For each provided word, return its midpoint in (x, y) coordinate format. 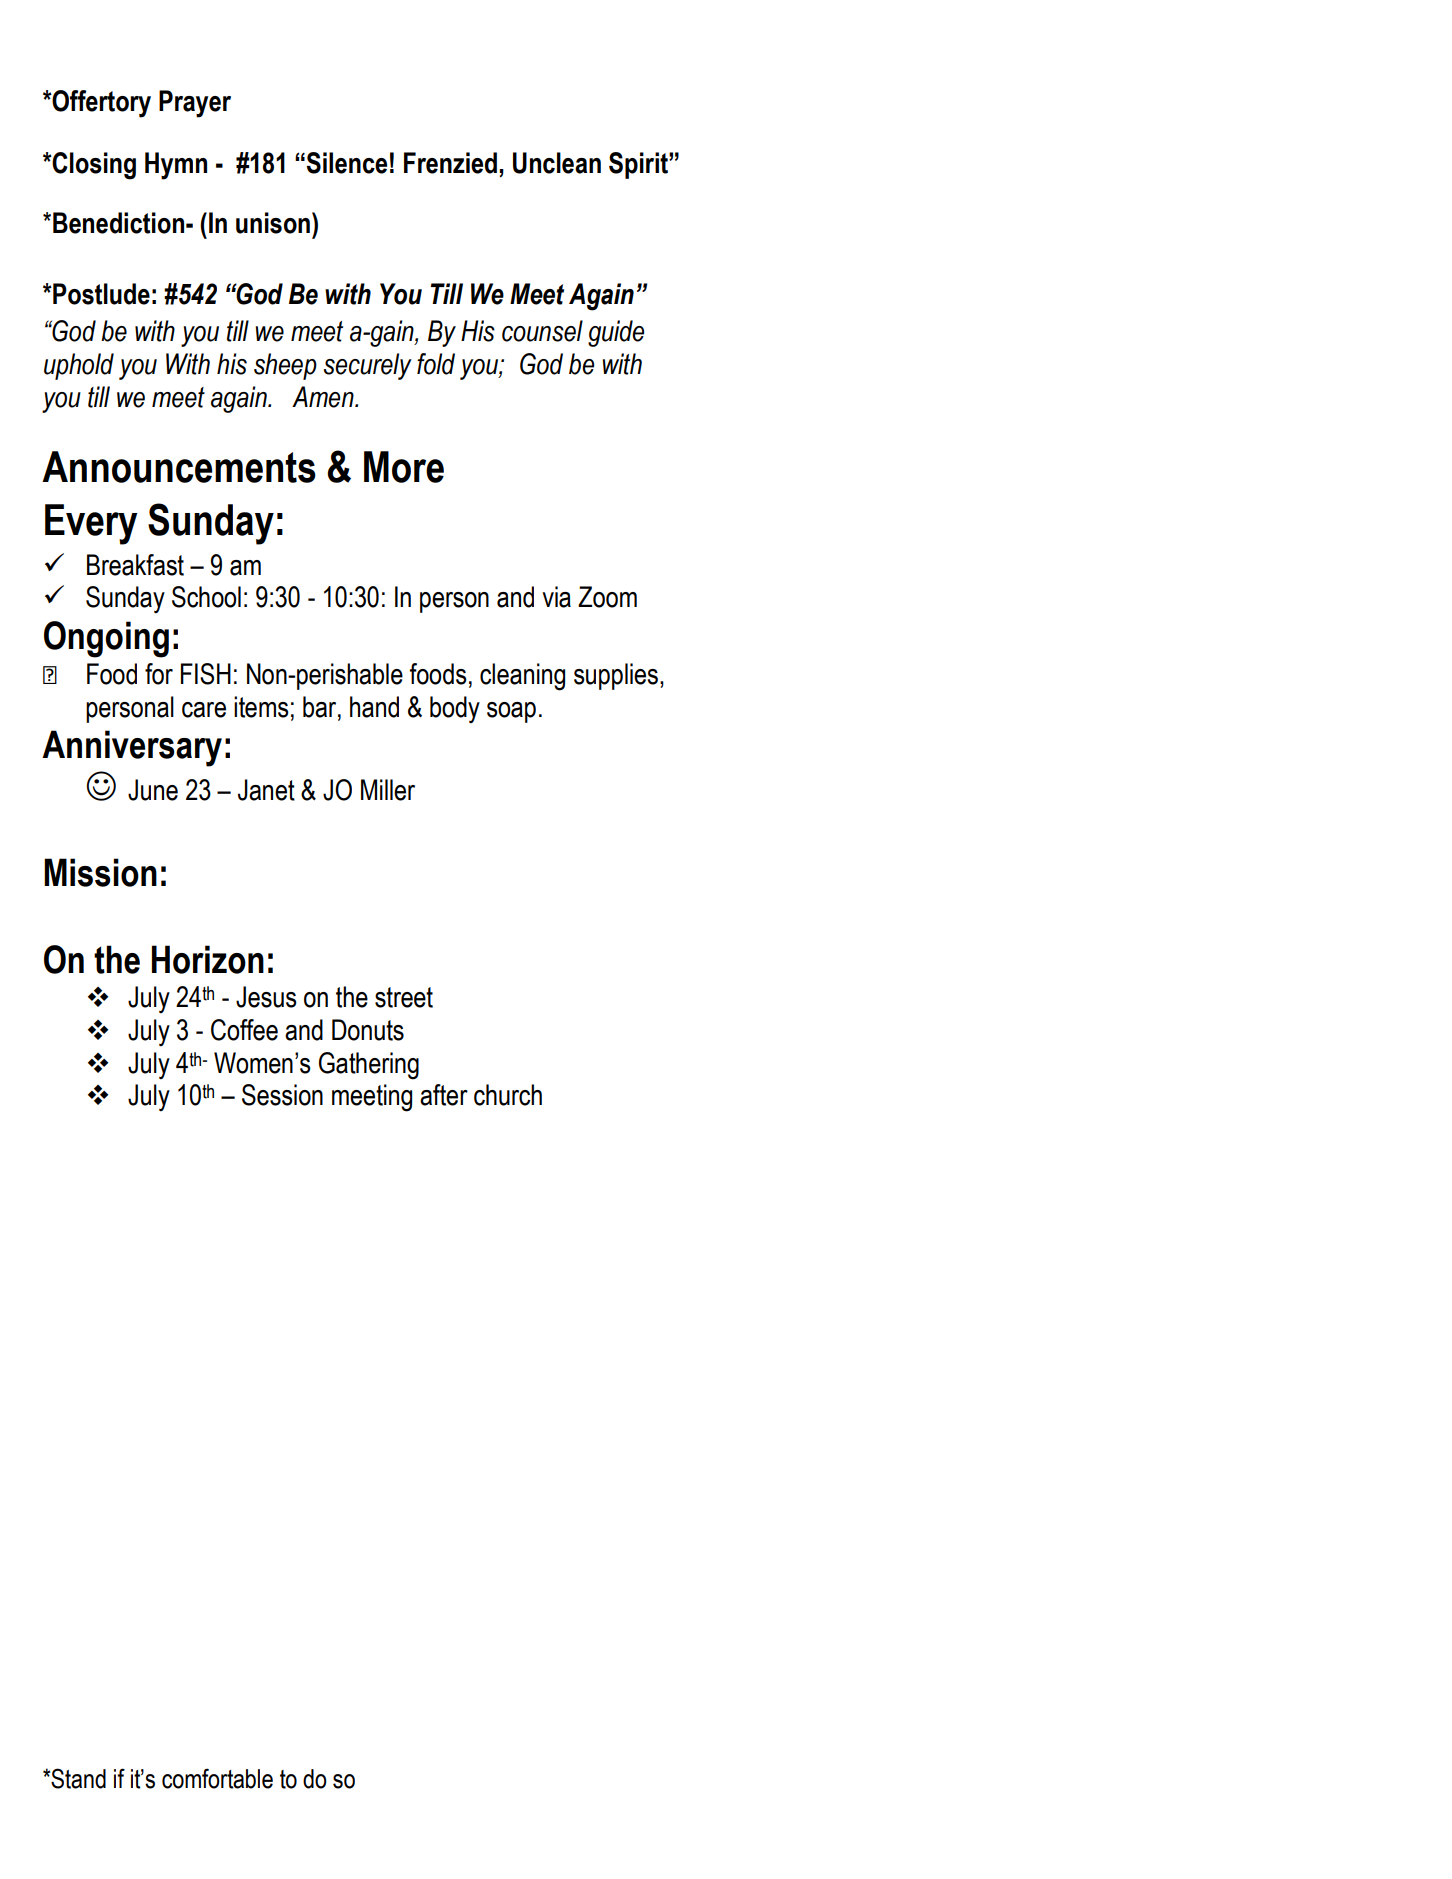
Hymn (176, 166)
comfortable (217, 1778)
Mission (100, 872)
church (508, 1095)
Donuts (368, 1030)
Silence (346, 163)
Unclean (557, 163)
